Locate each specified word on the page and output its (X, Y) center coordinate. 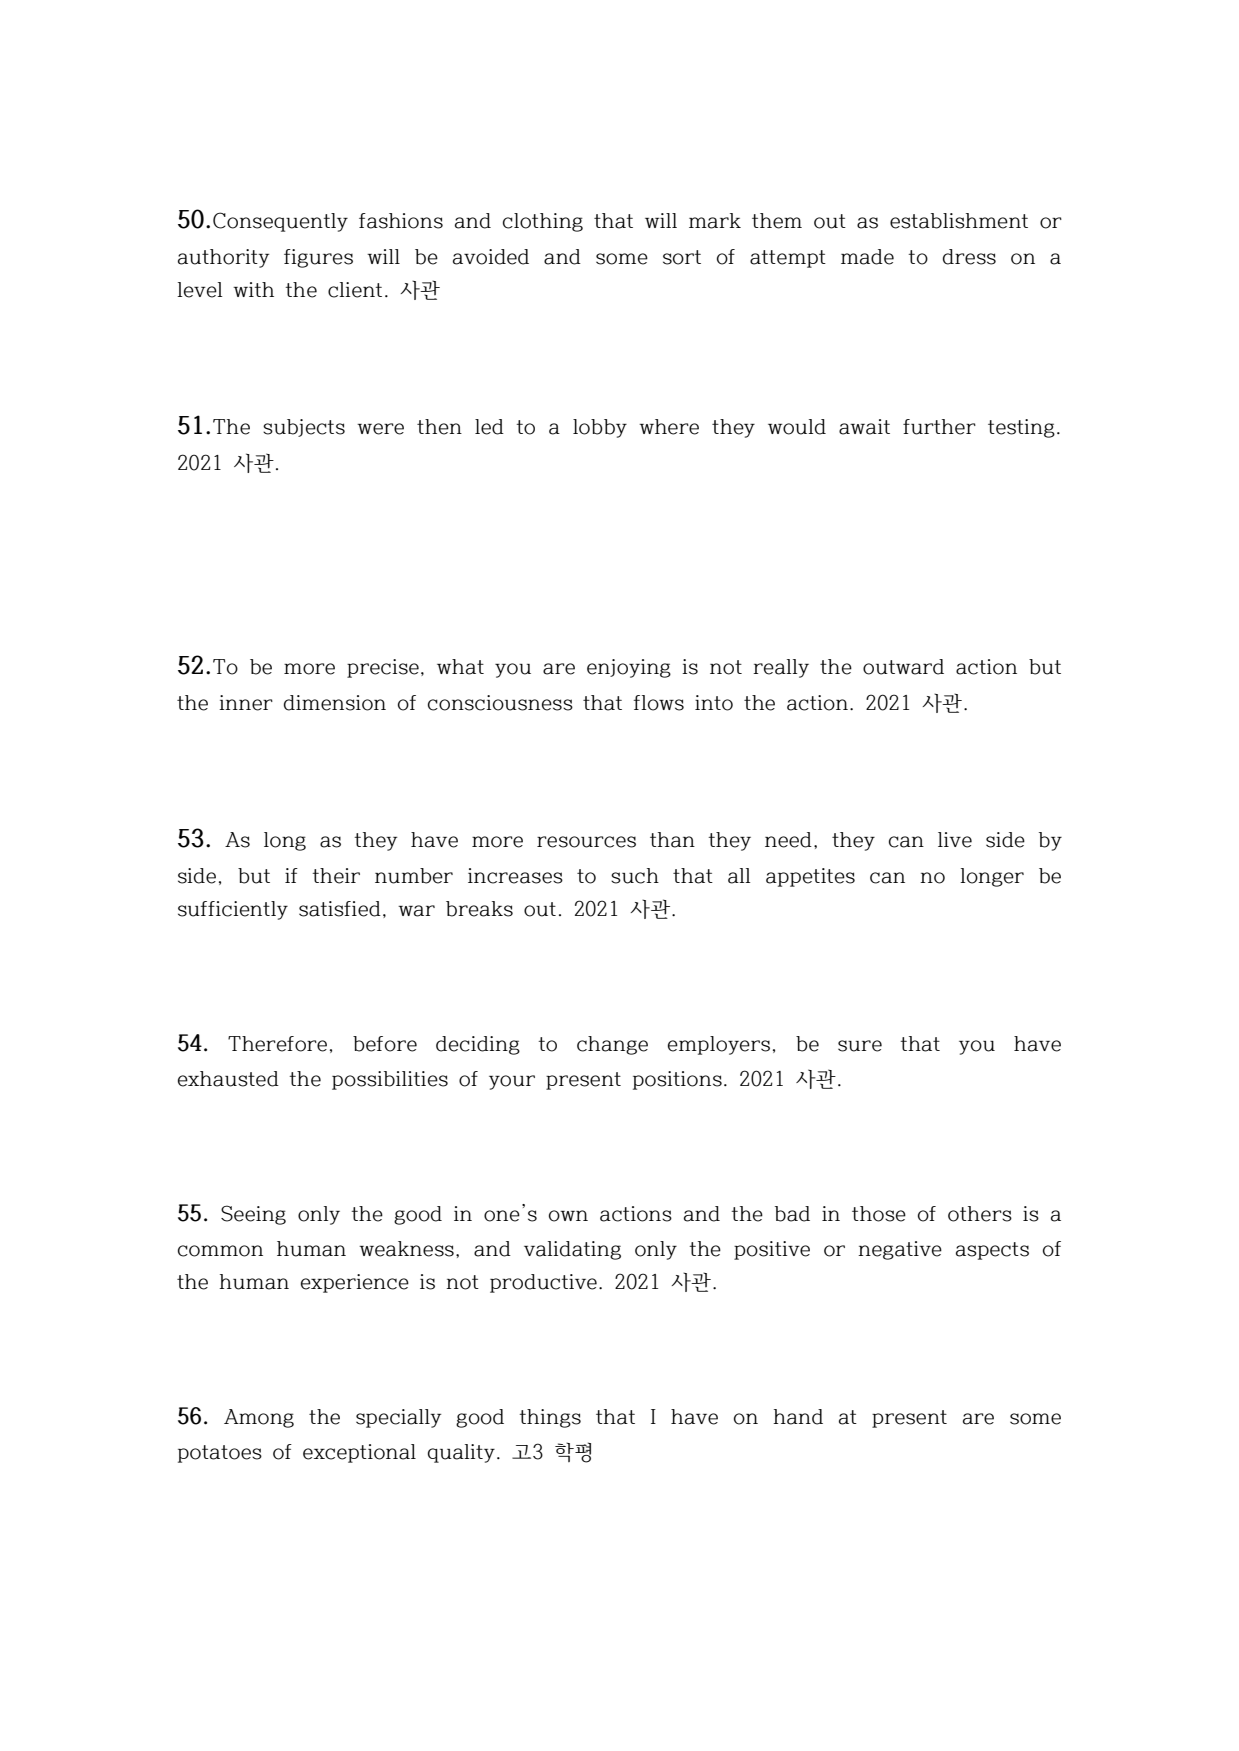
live (955, 840)
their (336, 876)
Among (259, 1418)
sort (682, 257)
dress (969, 257)
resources (586, 842)
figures (318, 258)
